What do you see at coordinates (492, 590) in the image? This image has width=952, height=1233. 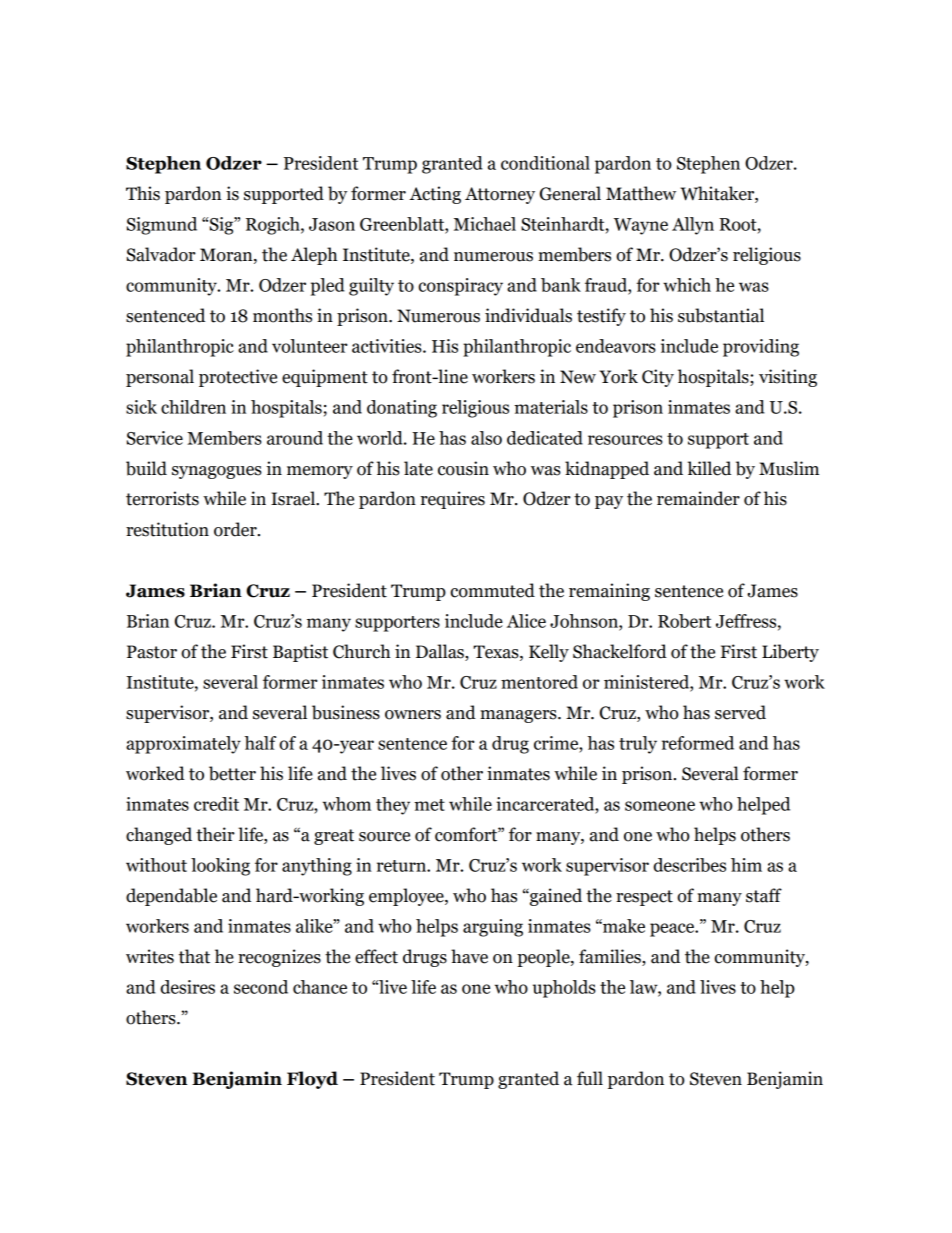 I see `commuted` at bounding box center [492, 590].
